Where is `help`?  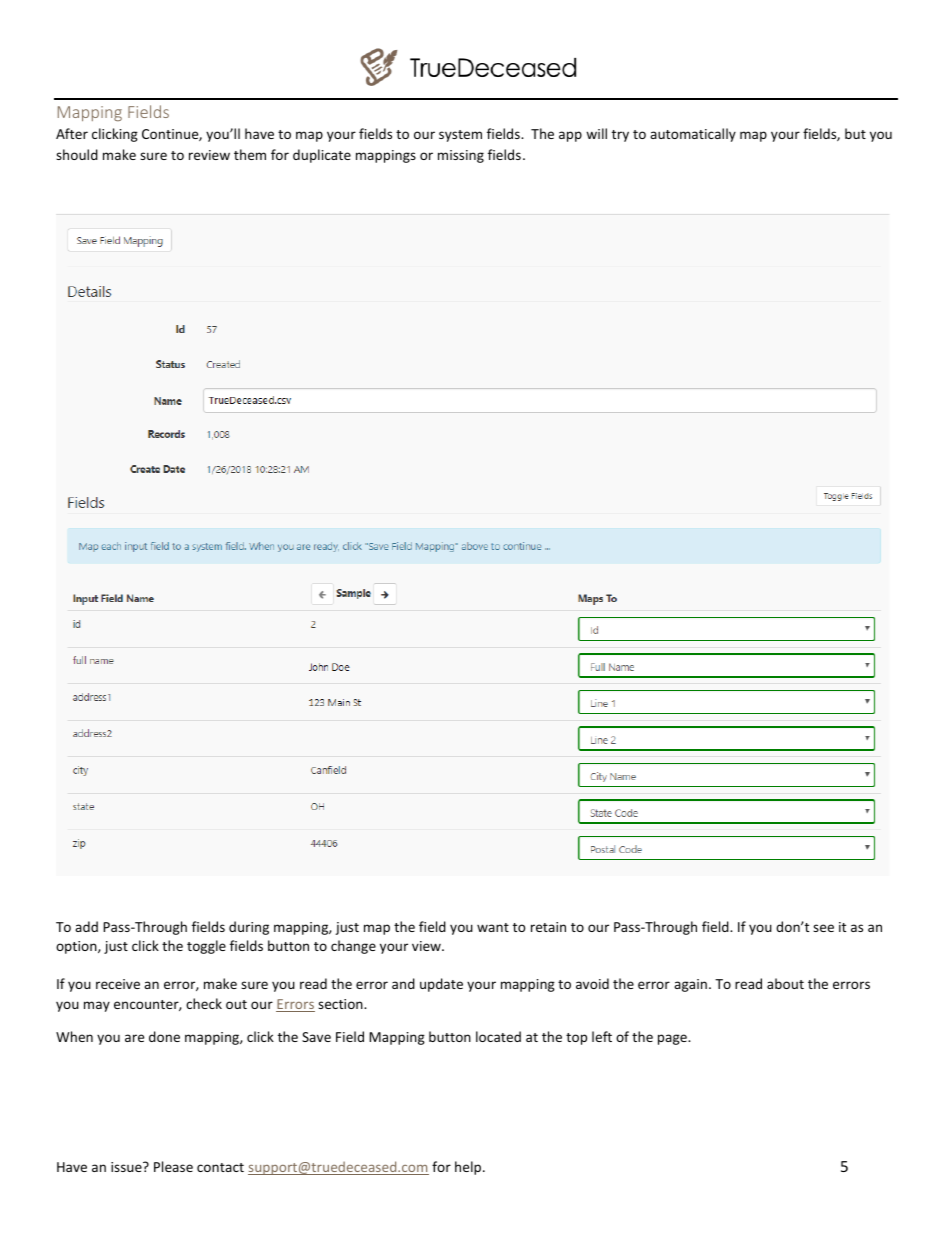
help is located at coordinates (469, 1168).
